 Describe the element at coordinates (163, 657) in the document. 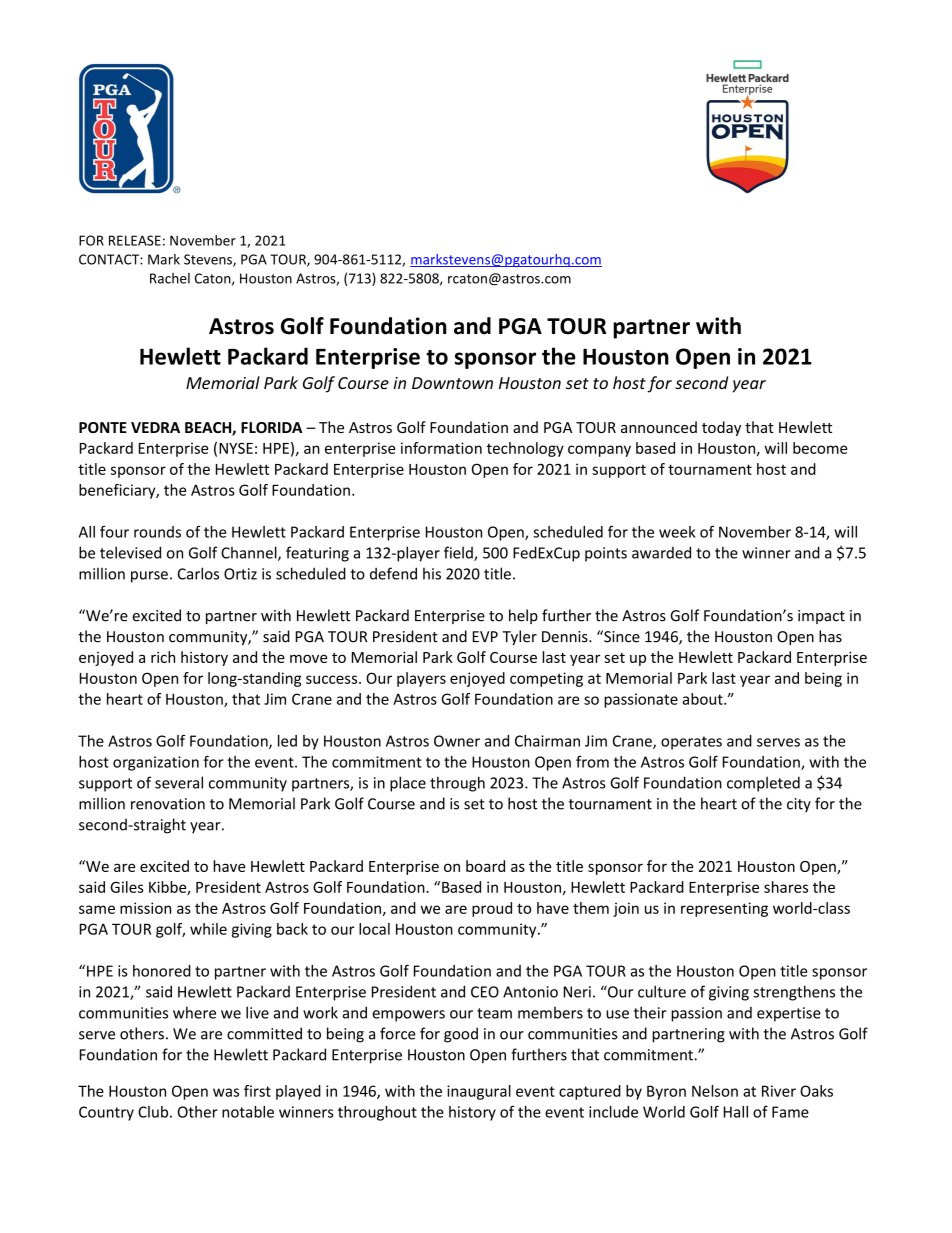

I see `rich` at that location.
